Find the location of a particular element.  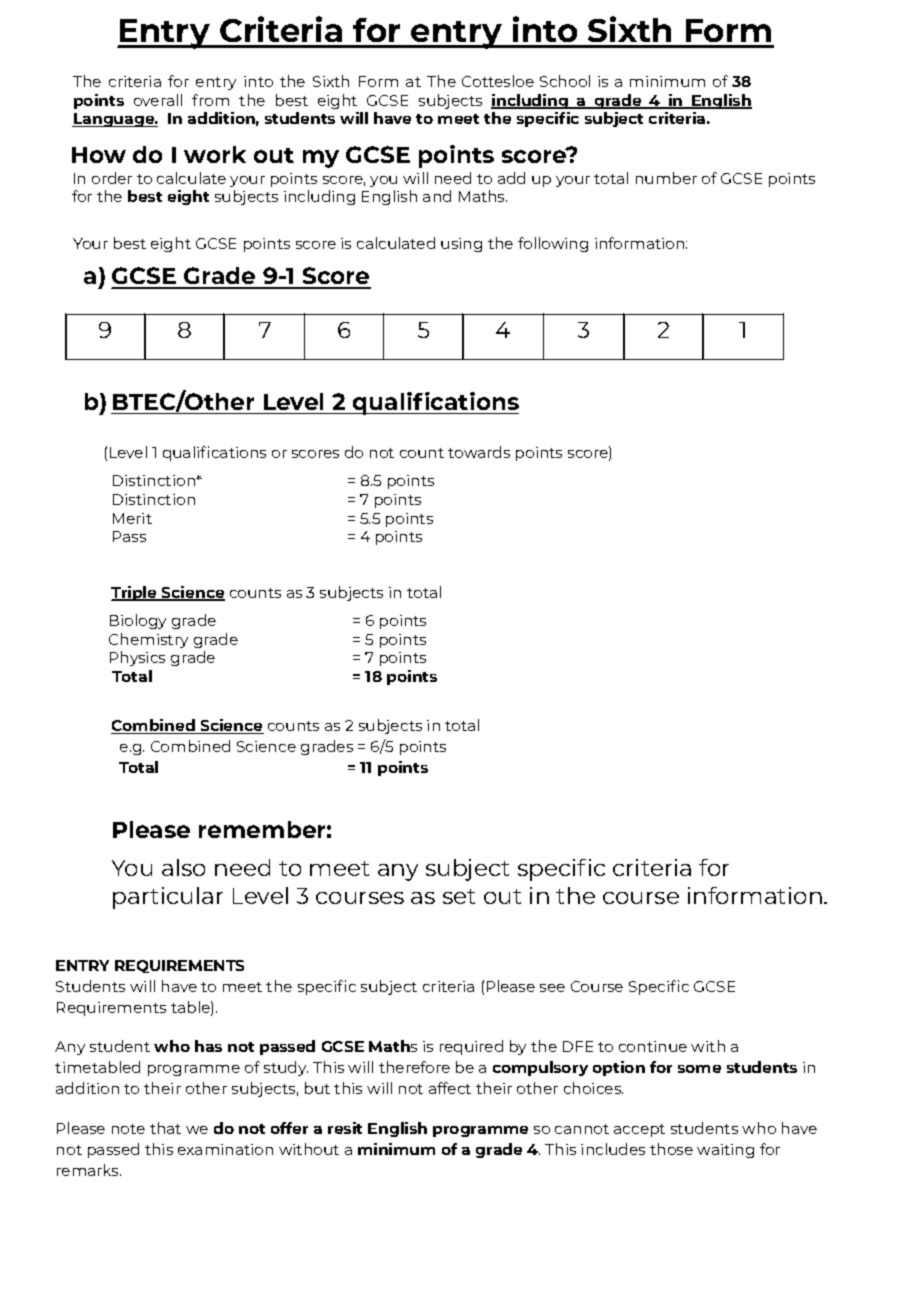

towards is located at coordinates (479, 452).
